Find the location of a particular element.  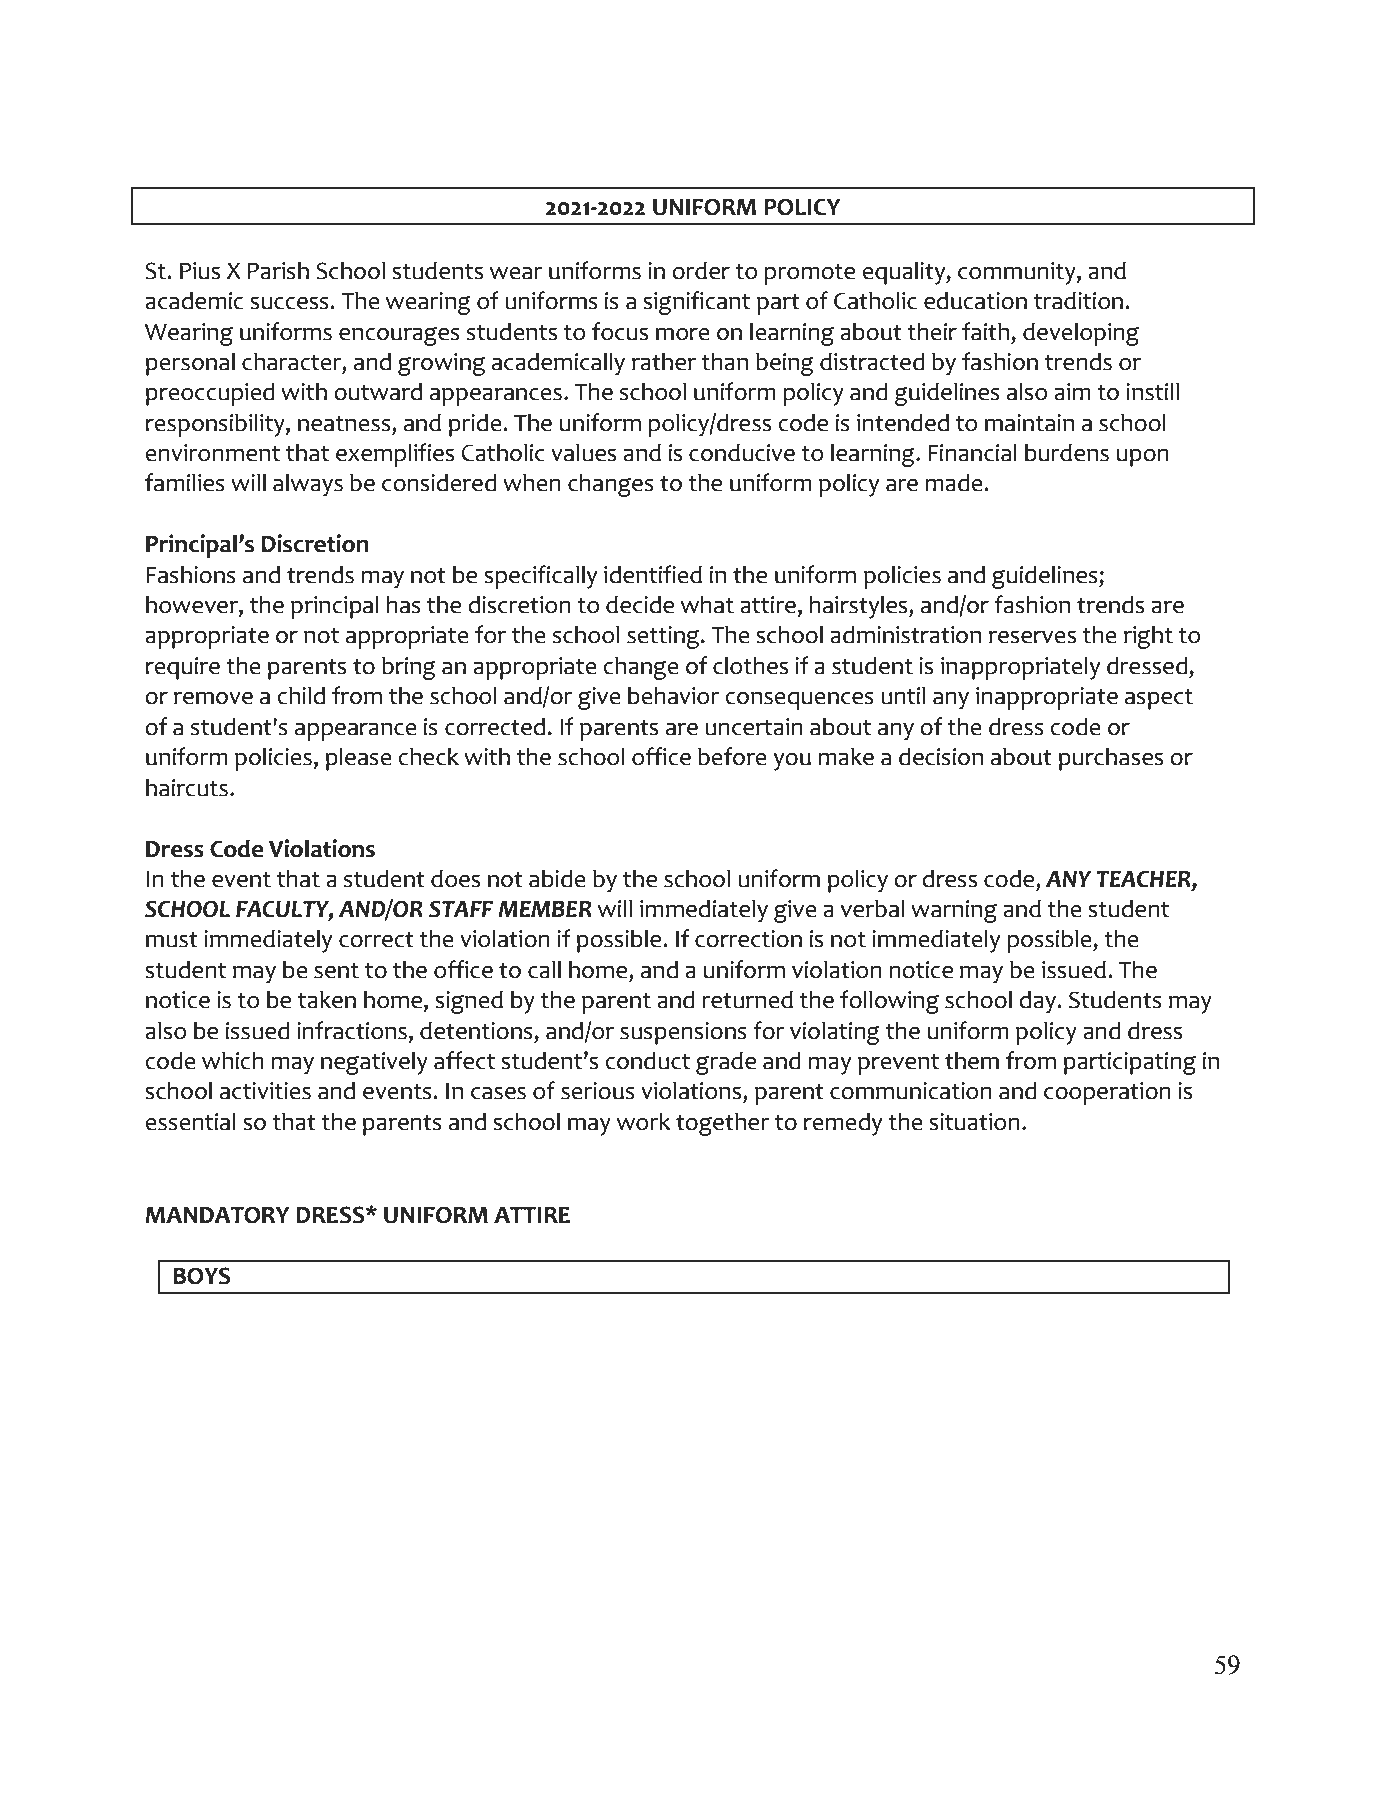

warning is located at coordinates (954, 911).
